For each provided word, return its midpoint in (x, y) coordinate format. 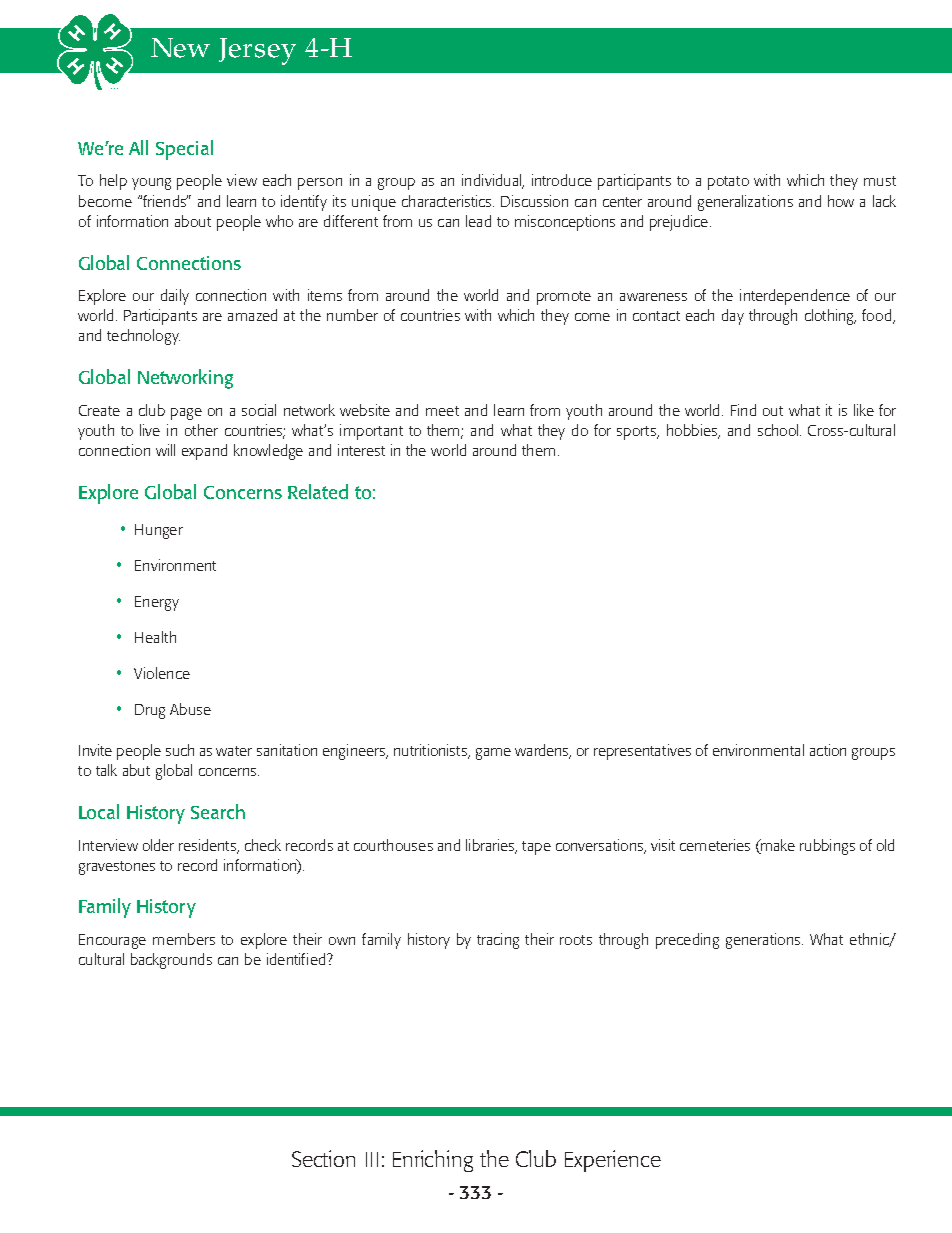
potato (728, 183)
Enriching (433, 1161)
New (180, 48)
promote (564, 298)
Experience (613, 1161)
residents (209, 846)
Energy (157, 603)
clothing (830, 317)
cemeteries (715, 845)
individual (493, 181)
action (828, 750)
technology (143, 337)
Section (323, 1158)
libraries (491, 846)
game (493, 754)
